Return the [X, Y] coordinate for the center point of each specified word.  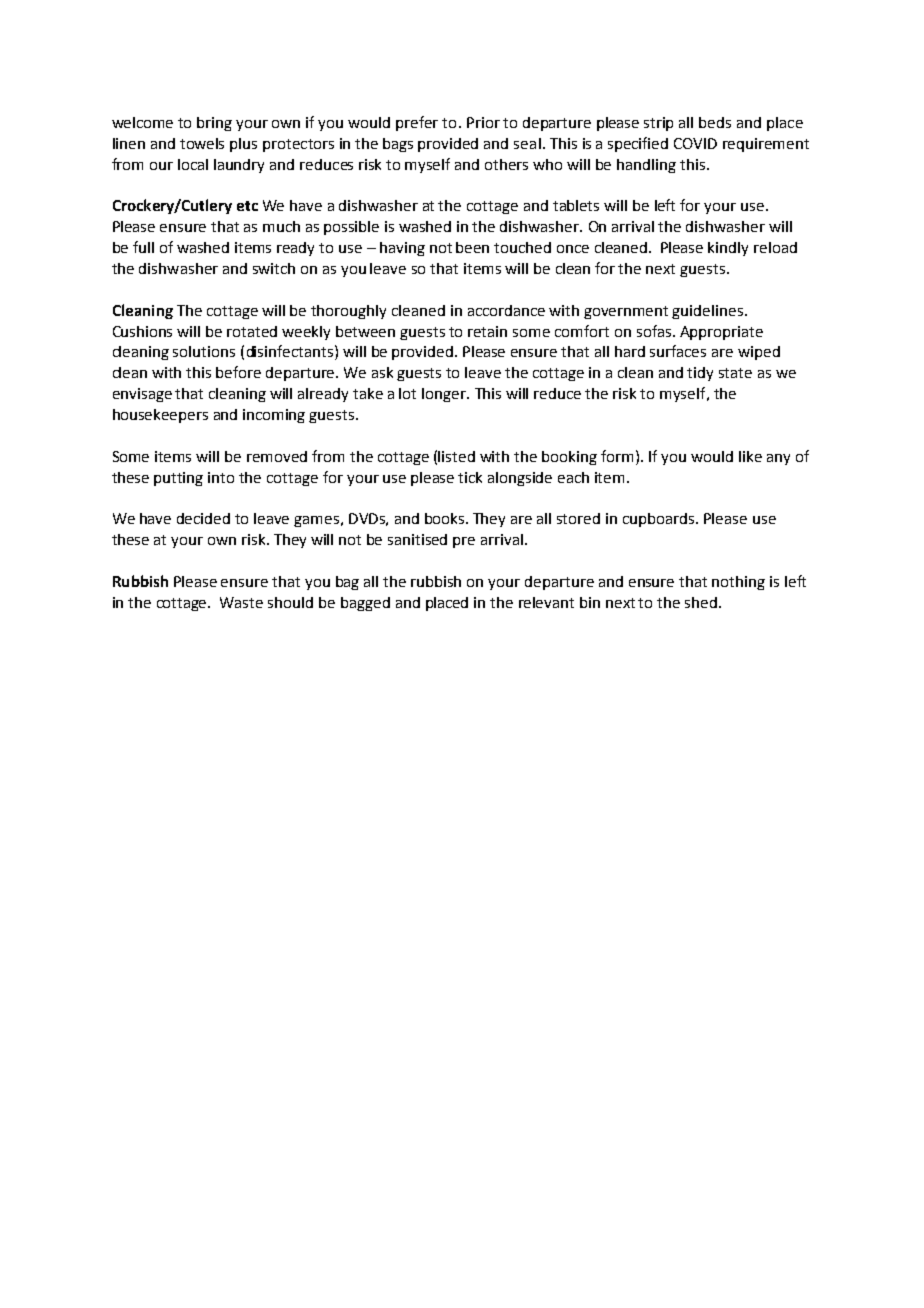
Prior [483, 122]
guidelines [707, 312]
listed [456, 456]
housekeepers [160, 416]
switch [274, 268]
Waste [241, 602]
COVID [695, 143]
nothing [738, 583]
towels [202, 143]
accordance [506, 310]
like [750, 456]
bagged [365, 604]
